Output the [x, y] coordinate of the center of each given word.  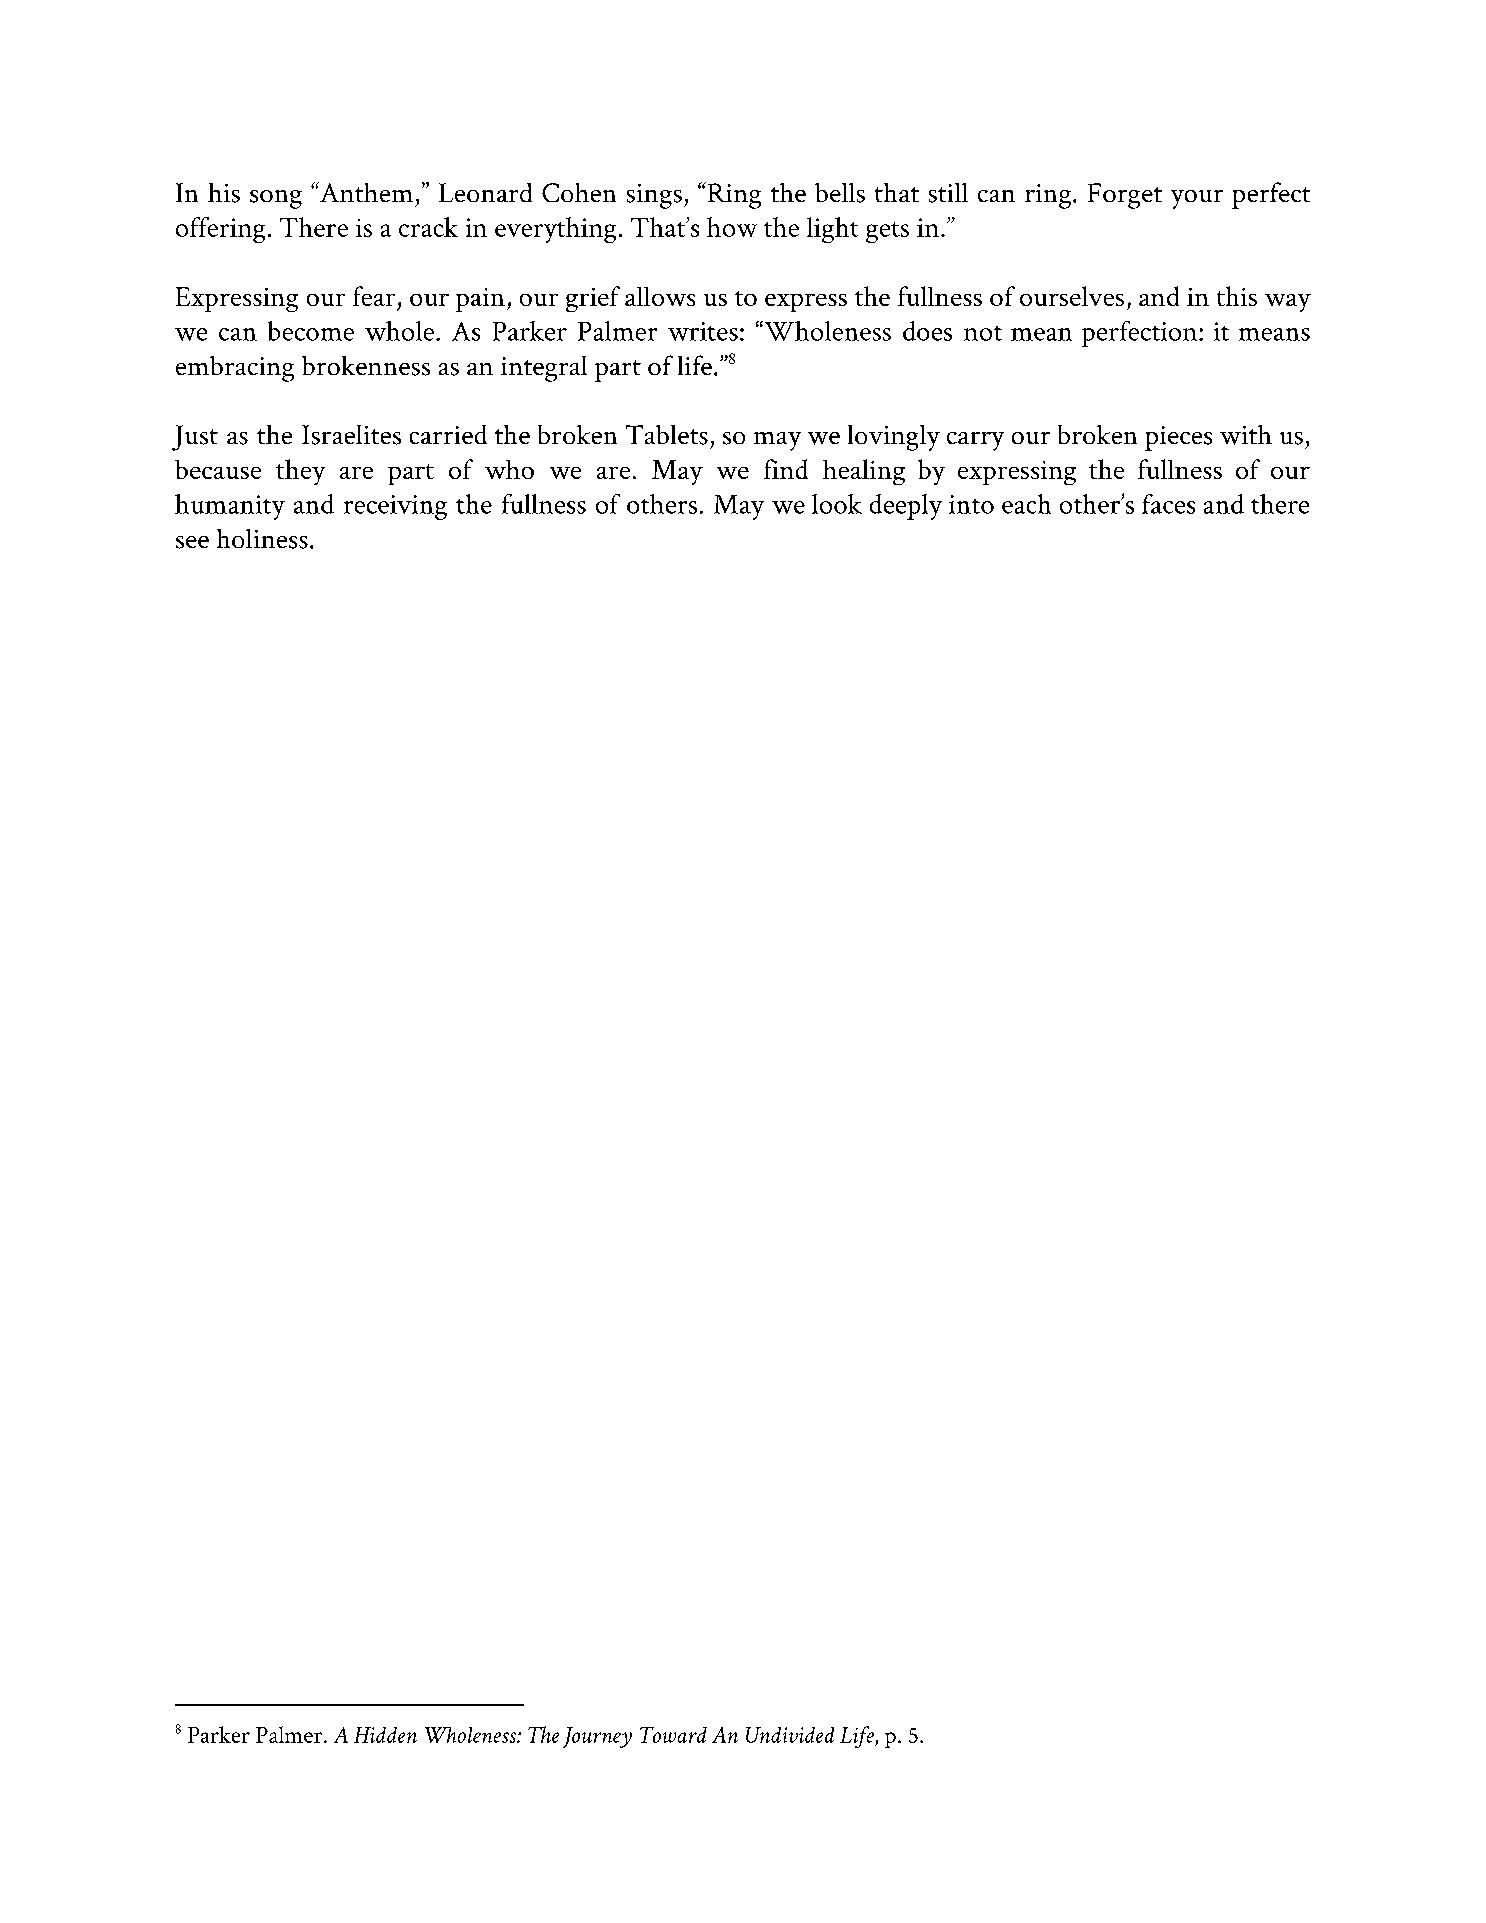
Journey [597, 1737]
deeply [906, 507]
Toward [673, 1735]
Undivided [790, 1735]
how [732, 227]
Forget [1125, 196]
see [192, 542]
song [276, 199]
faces [1168, 504]
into [971, 504]
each [1026, 504]
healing [864, 472]
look [837, 504]
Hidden [385, 1735]
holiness [262, 539]
